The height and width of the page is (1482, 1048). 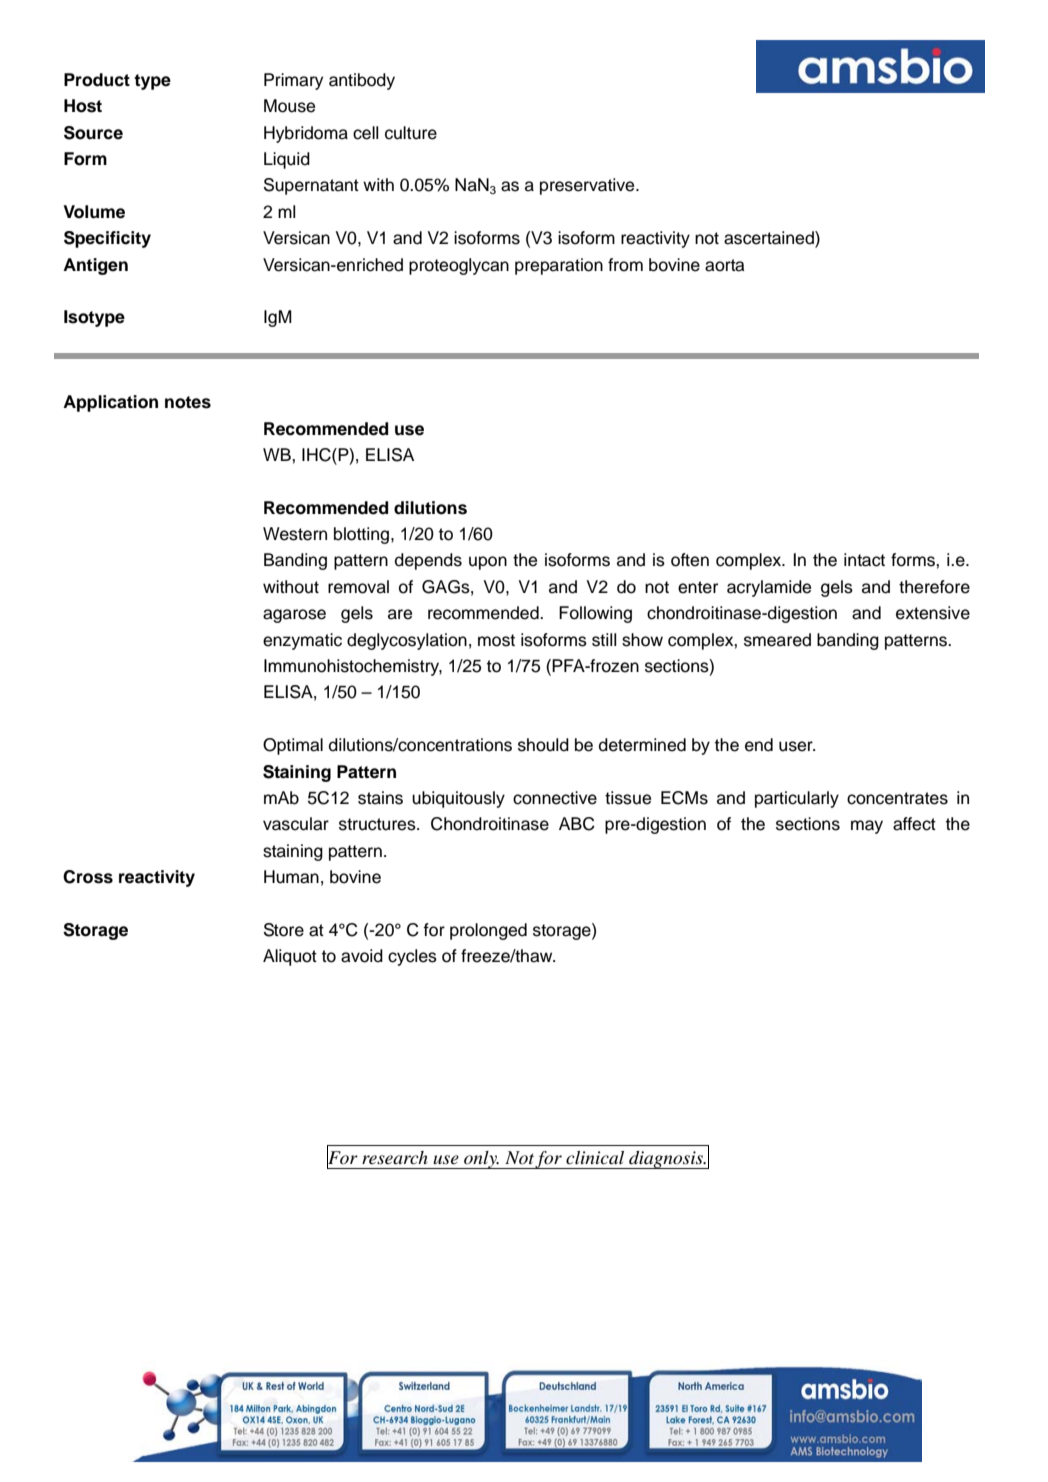 What do you see at coordinates (559, 266) in the page?
I see `preparation` at bounding box center [559, 266].
